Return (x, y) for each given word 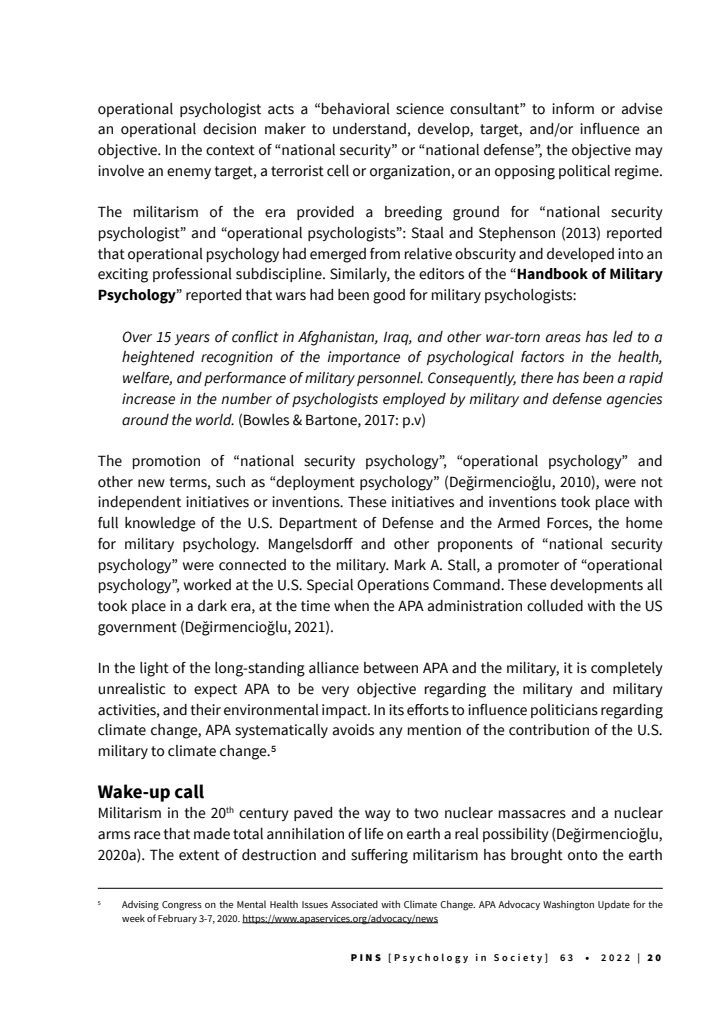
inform (573, 109)
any (391, 732)
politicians (564, 711)
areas (563, 338)
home (644, 523)
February (177, 919)
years (192, 339)
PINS (366, 957)
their (206, 710)
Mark (410, 565)
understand (369, 129)
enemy (189, 173)
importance (363, 358)
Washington (568, 905)
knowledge (160, 524)
